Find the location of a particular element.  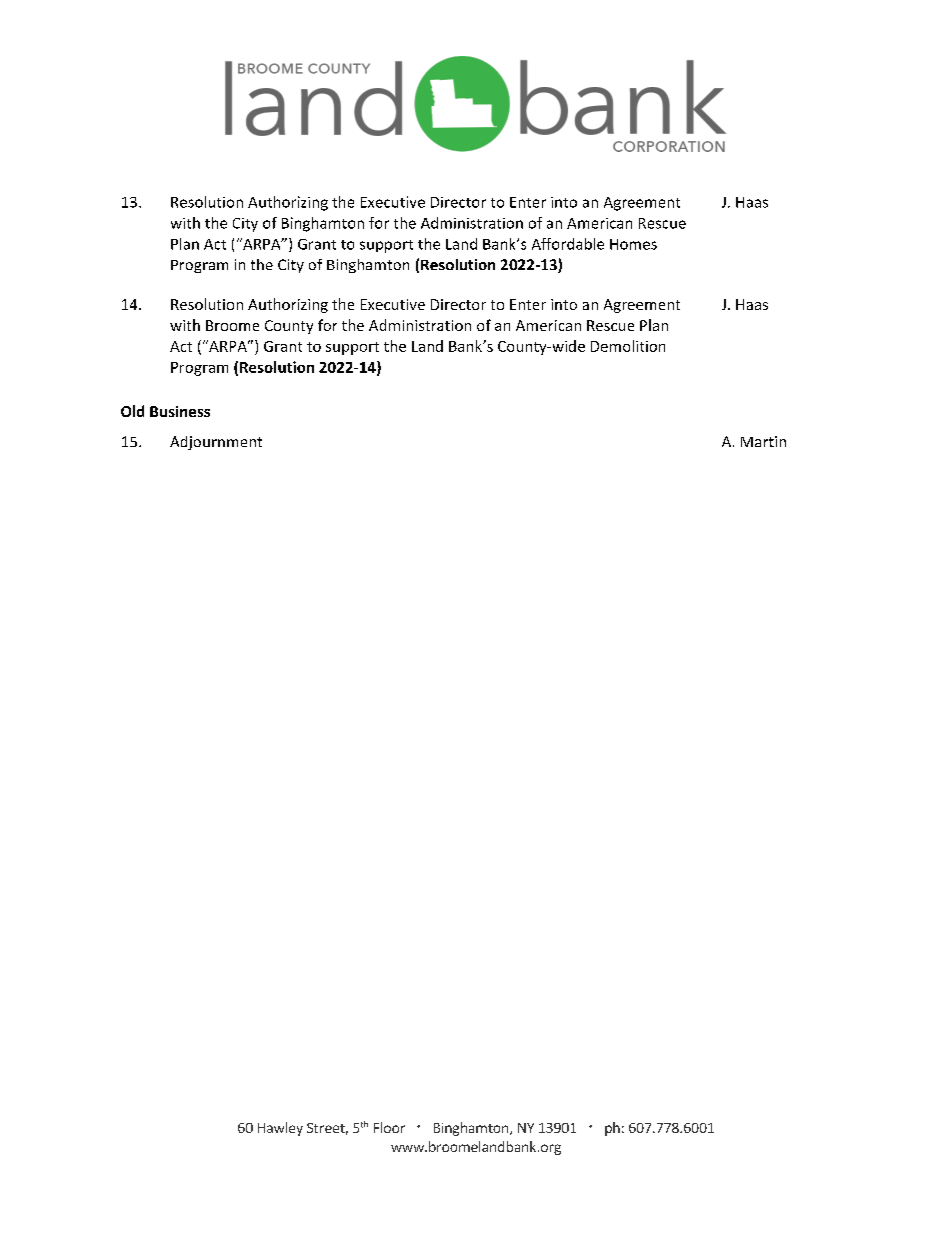

Adjournment is located at coordinates (216, 443).
